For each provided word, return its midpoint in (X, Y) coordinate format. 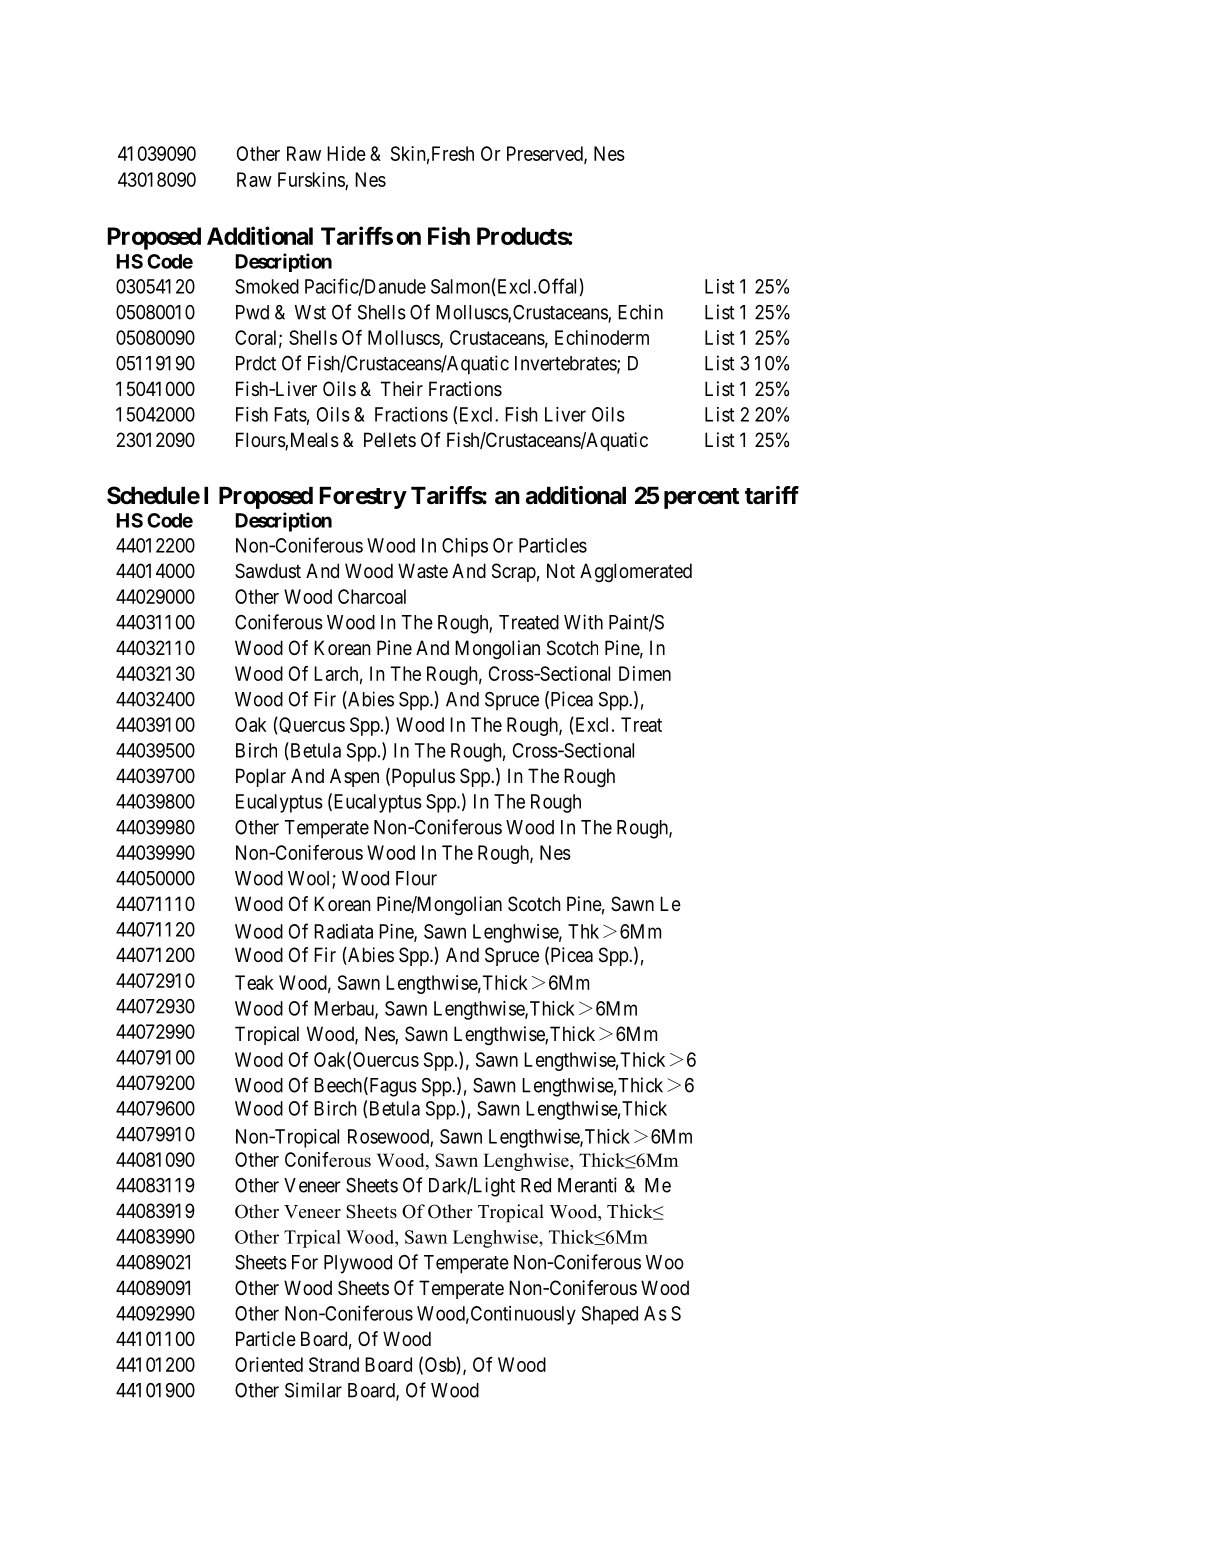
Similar (313, 1390)
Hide (346, 153)
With (583, 622)
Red (536, 1185)
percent (701, 498)
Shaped (610, 1315)
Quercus (311, 725)
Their (402, 389)
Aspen (354, 777)
